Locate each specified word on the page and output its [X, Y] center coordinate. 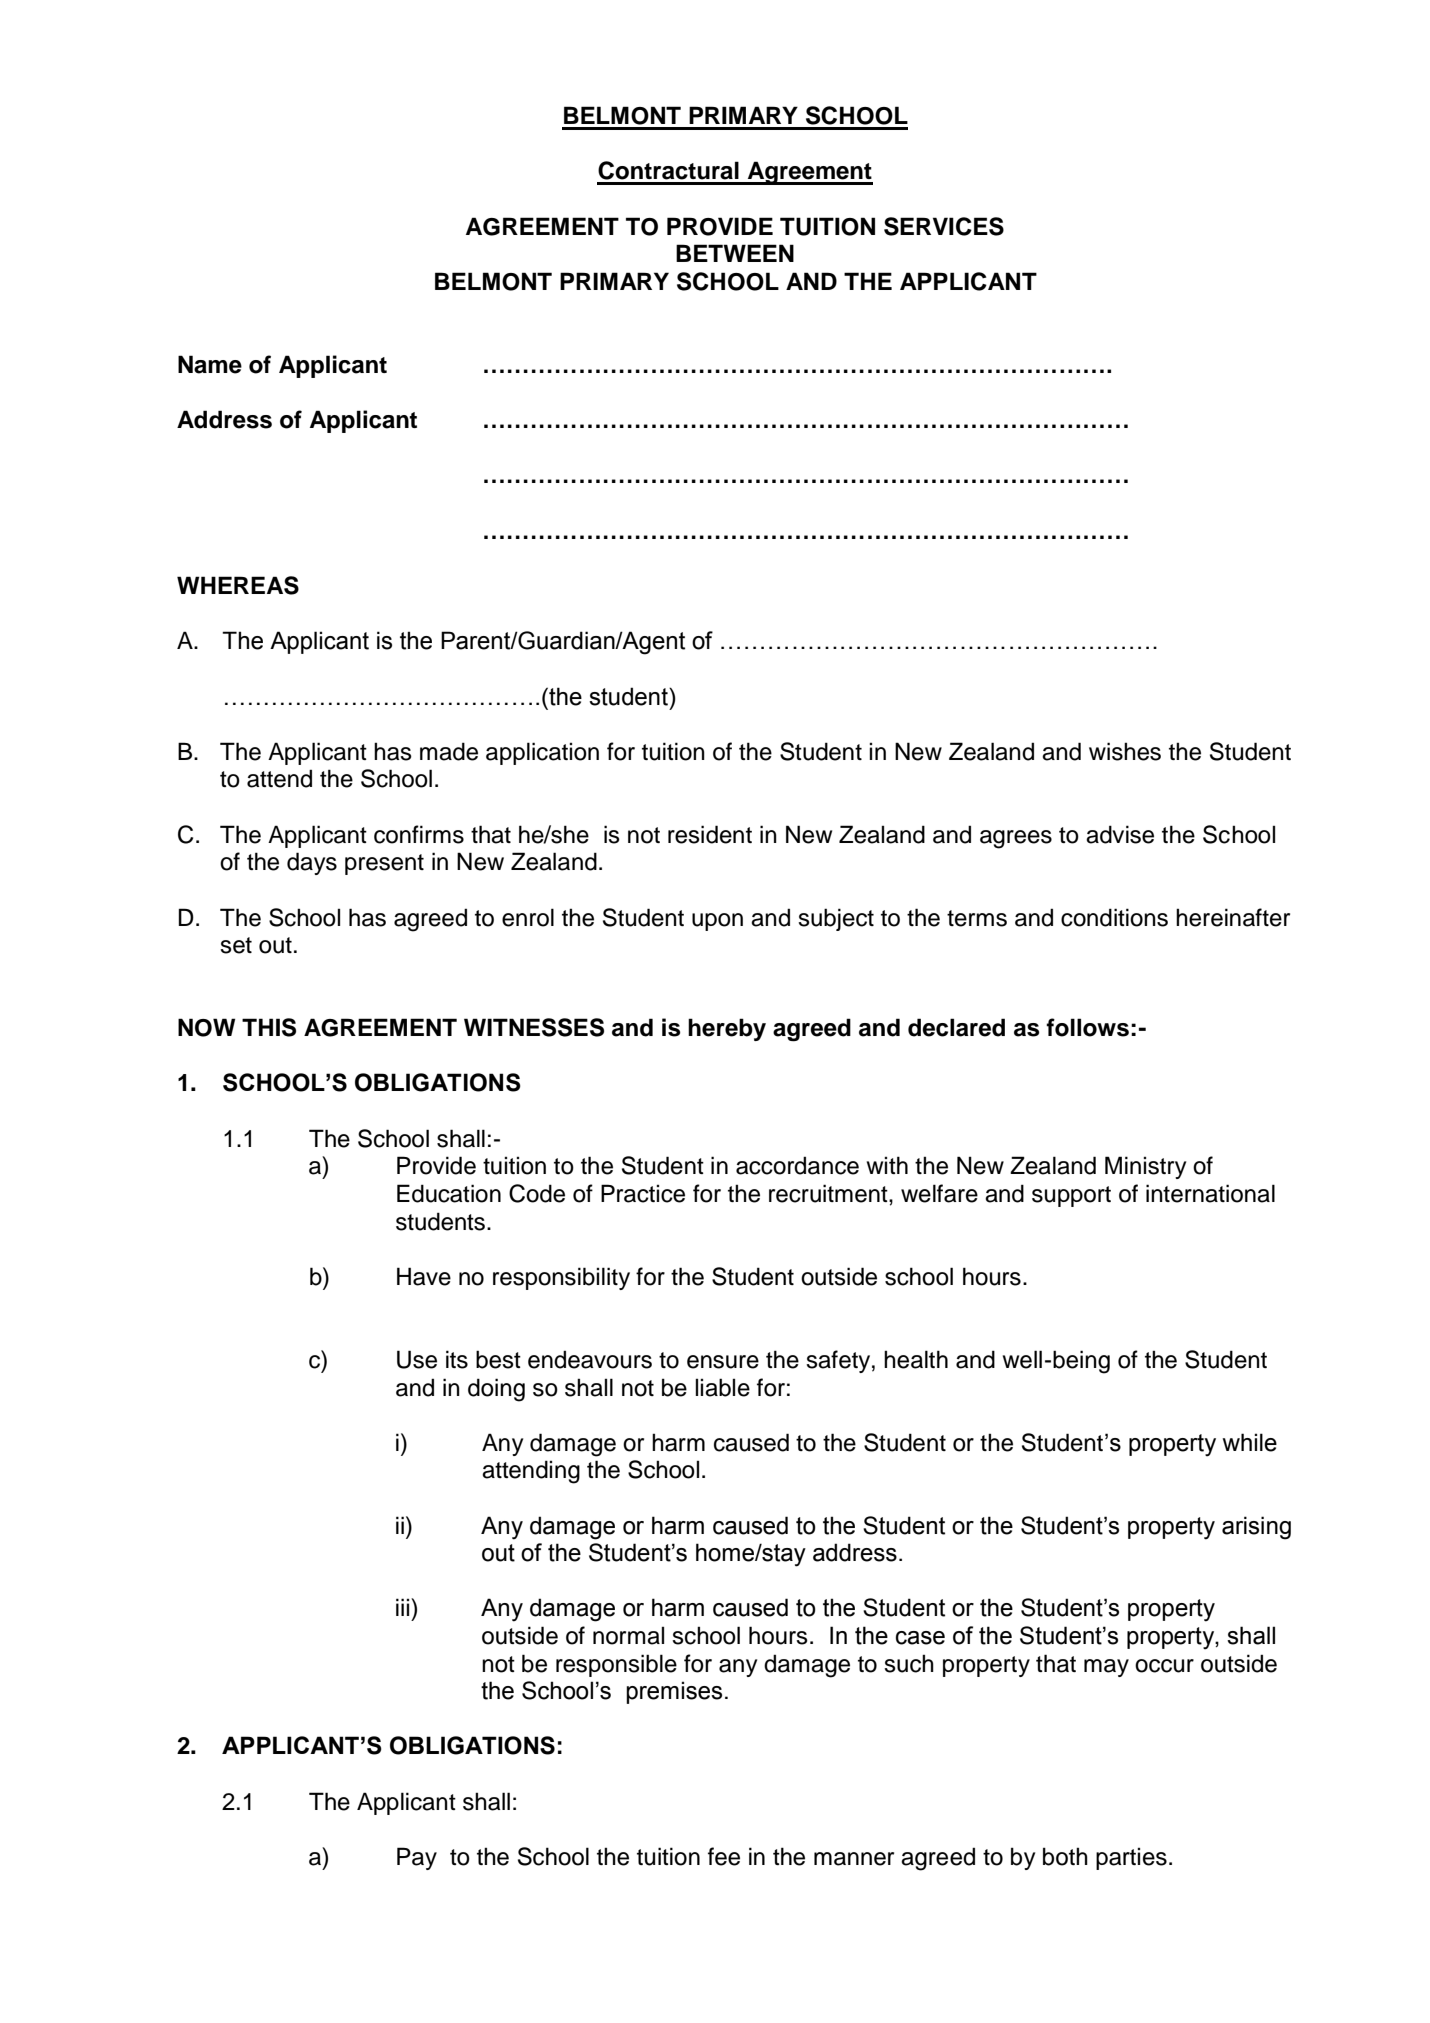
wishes [1125, 751]
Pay [417, 1858]
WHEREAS [238, 585]
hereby [727, 1029]
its [457, 1359]
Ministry [1145, 1167]
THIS [269, 1027]
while [1250, 1442]
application [542, 753]
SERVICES [944, 226]
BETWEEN [735, 253]
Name [210, 364]
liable [722, 1387]
